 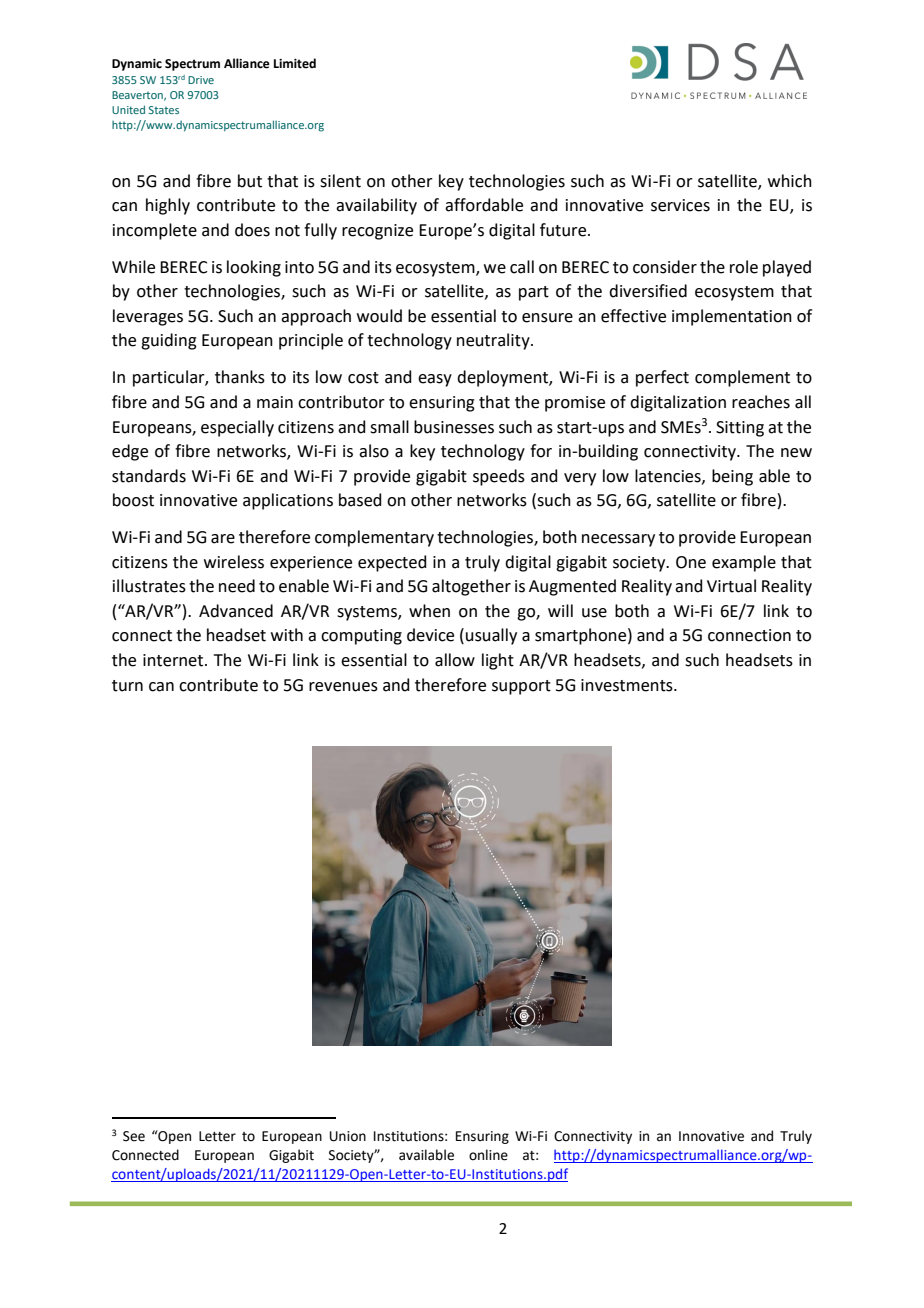 I want to click on altogether, so click(x=471, y=587).
